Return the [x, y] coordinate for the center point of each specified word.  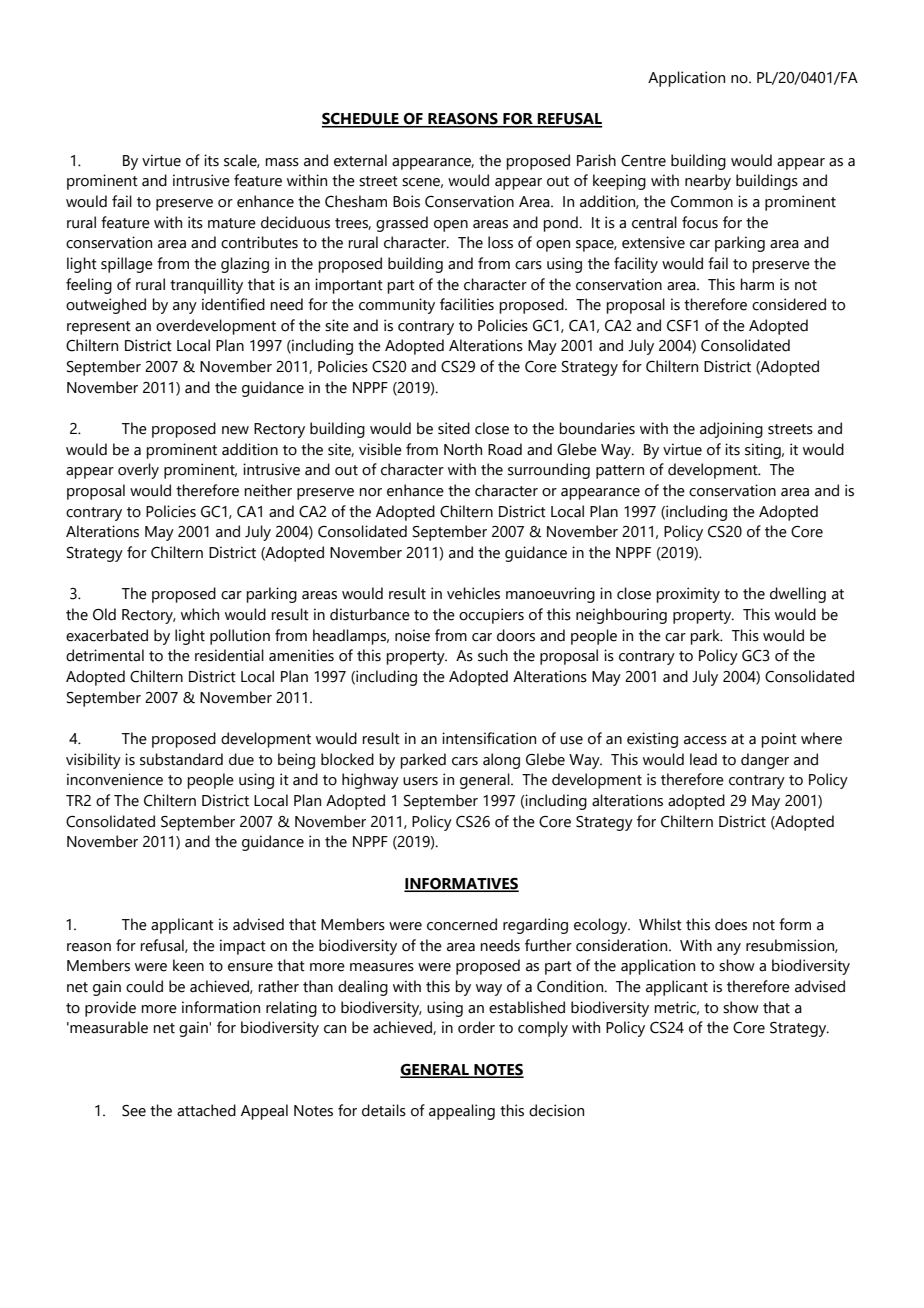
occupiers [491, 616]
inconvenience [115, 779]
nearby [708, 182]
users [420, 781]
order [476, 1027]
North [463, 449]
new [235, 430]
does [731, 924]
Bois [406, 201]
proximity [688, 595]
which [200, 614]
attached [206, 1110]
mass [282, 162]
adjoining [731, 430]
